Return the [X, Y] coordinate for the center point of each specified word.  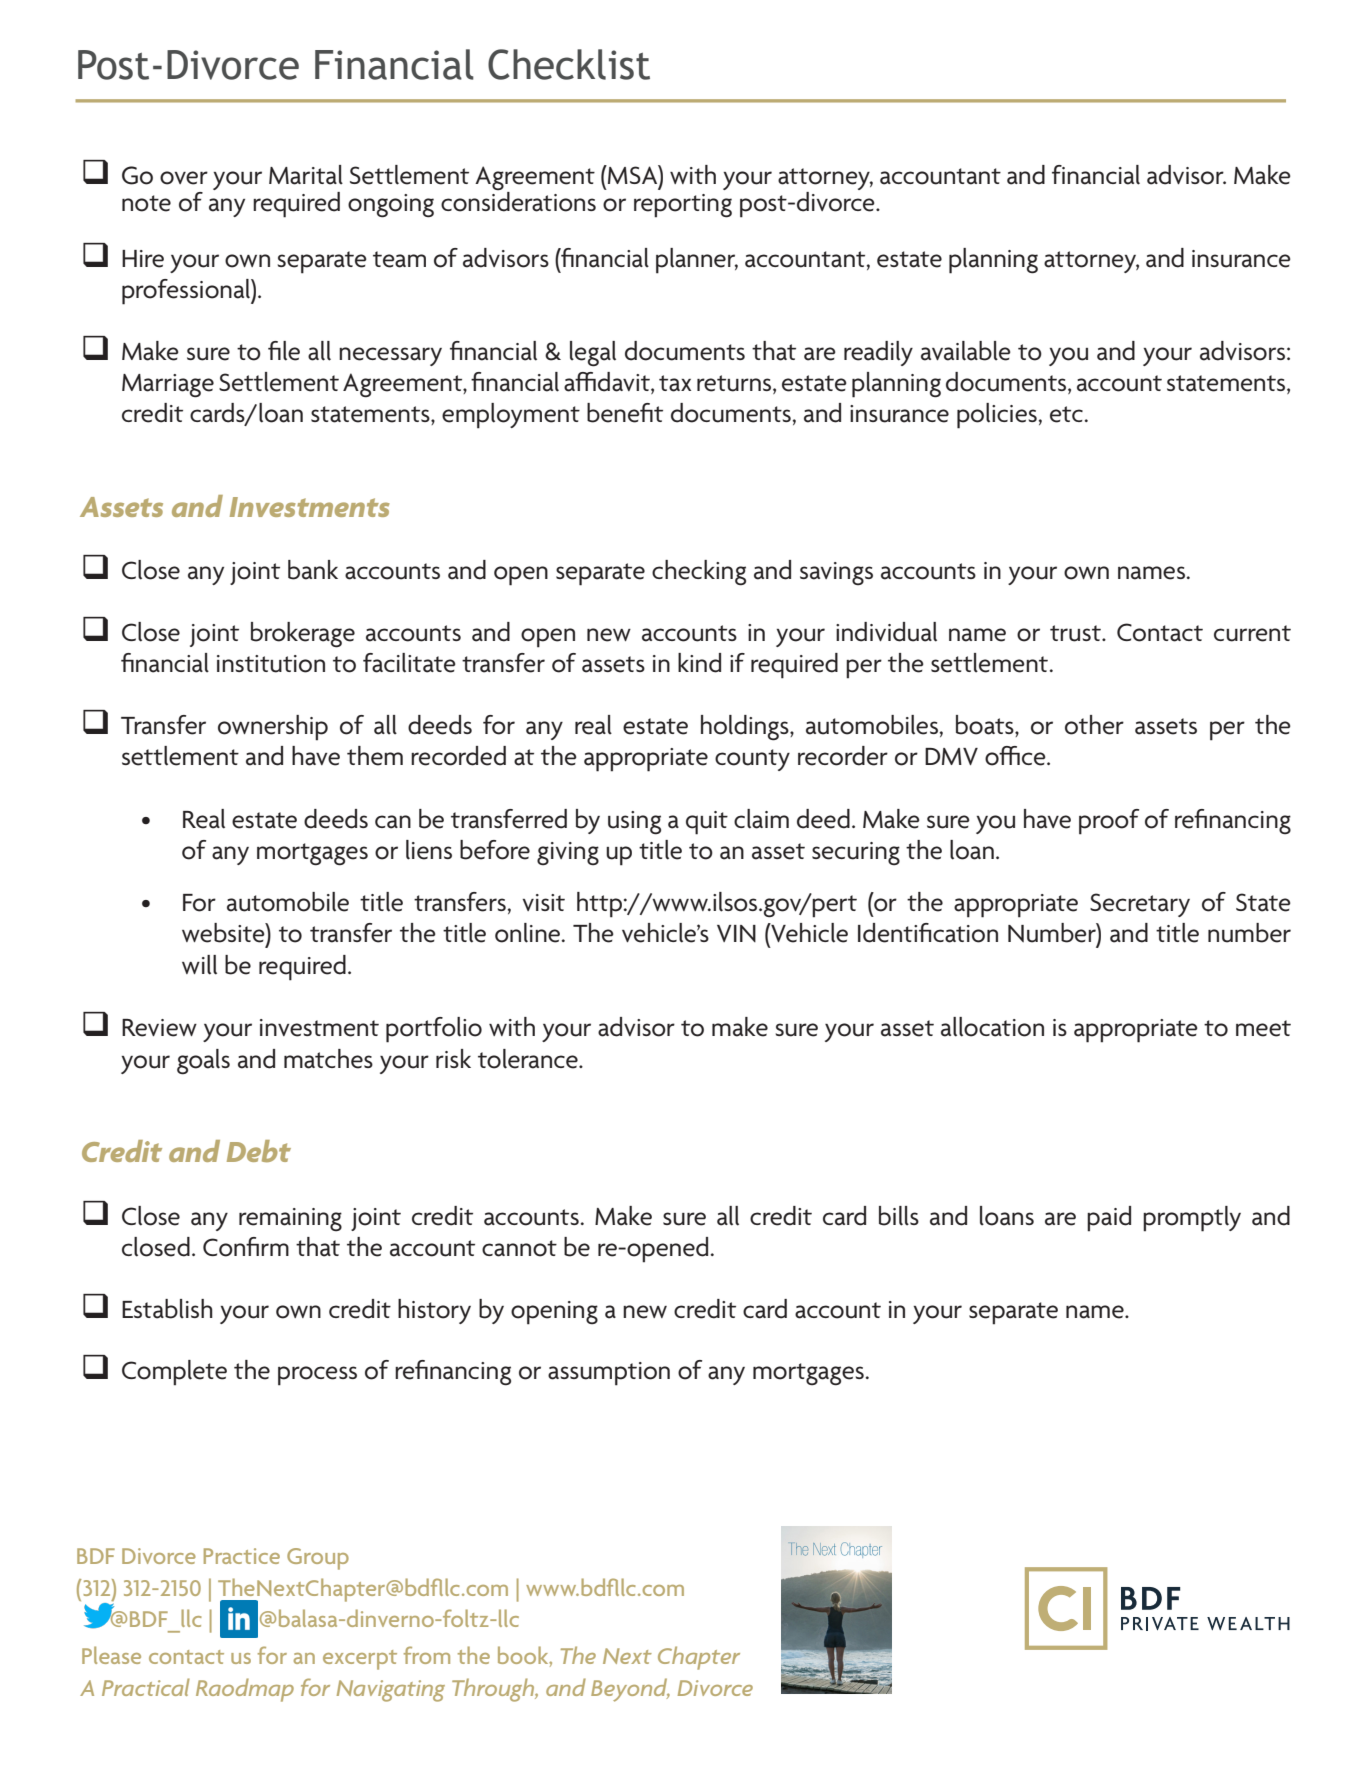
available [966, 351]
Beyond [630, 1690]
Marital [306, 175]
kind [699, 663]
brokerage [303, 635]
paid [1109, 1219]
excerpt [360, 1660]
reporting [683, 206]
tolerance [529, 1059]
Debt [259, 1151]
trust [1076, 633]
